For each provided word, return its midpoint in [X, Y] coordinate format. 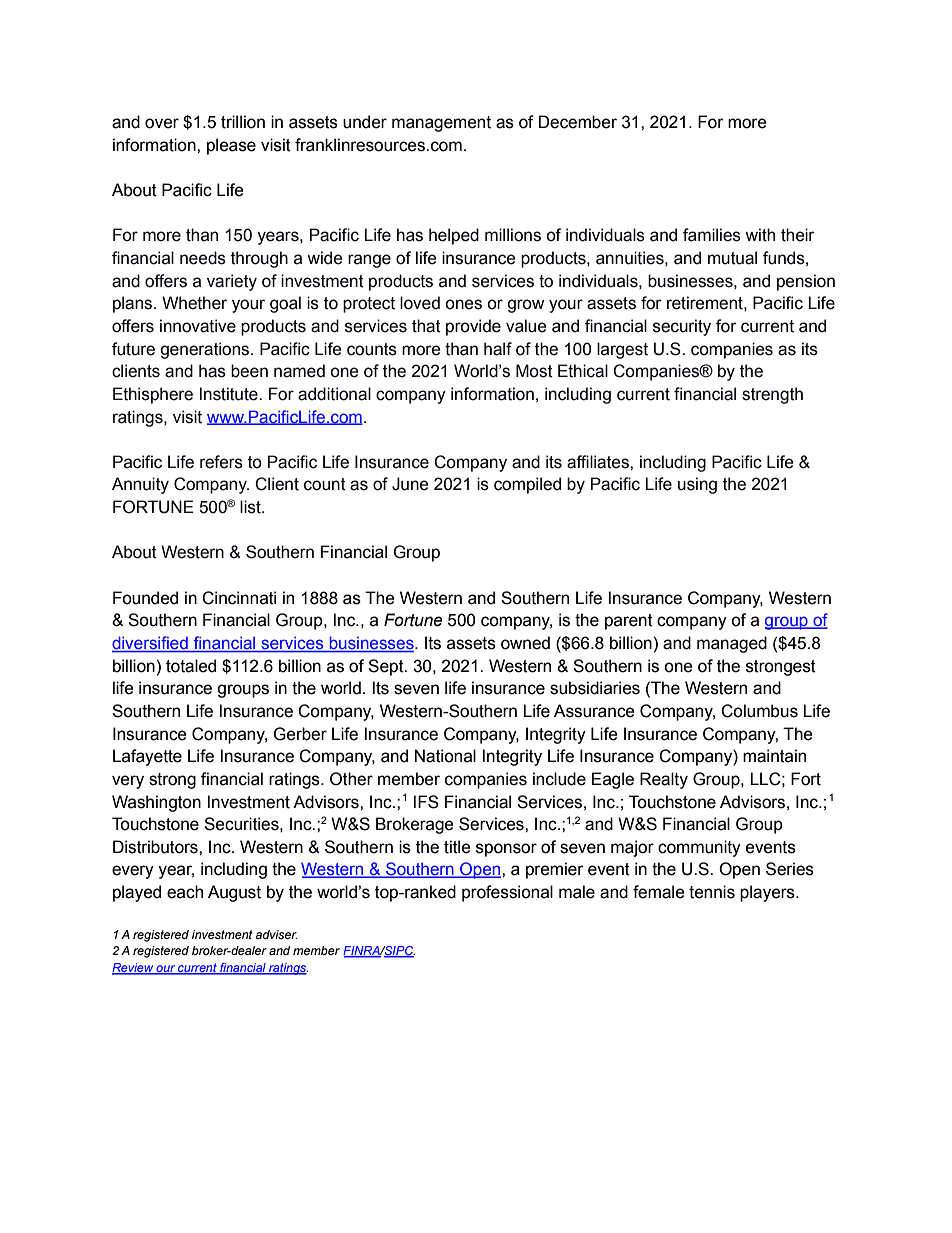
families [712, 235]
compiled [527, 485]
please [231, 146]
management [441, 124]
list [251, 507]
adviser [276, 934]
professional [507, 893]
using [697, 485]
